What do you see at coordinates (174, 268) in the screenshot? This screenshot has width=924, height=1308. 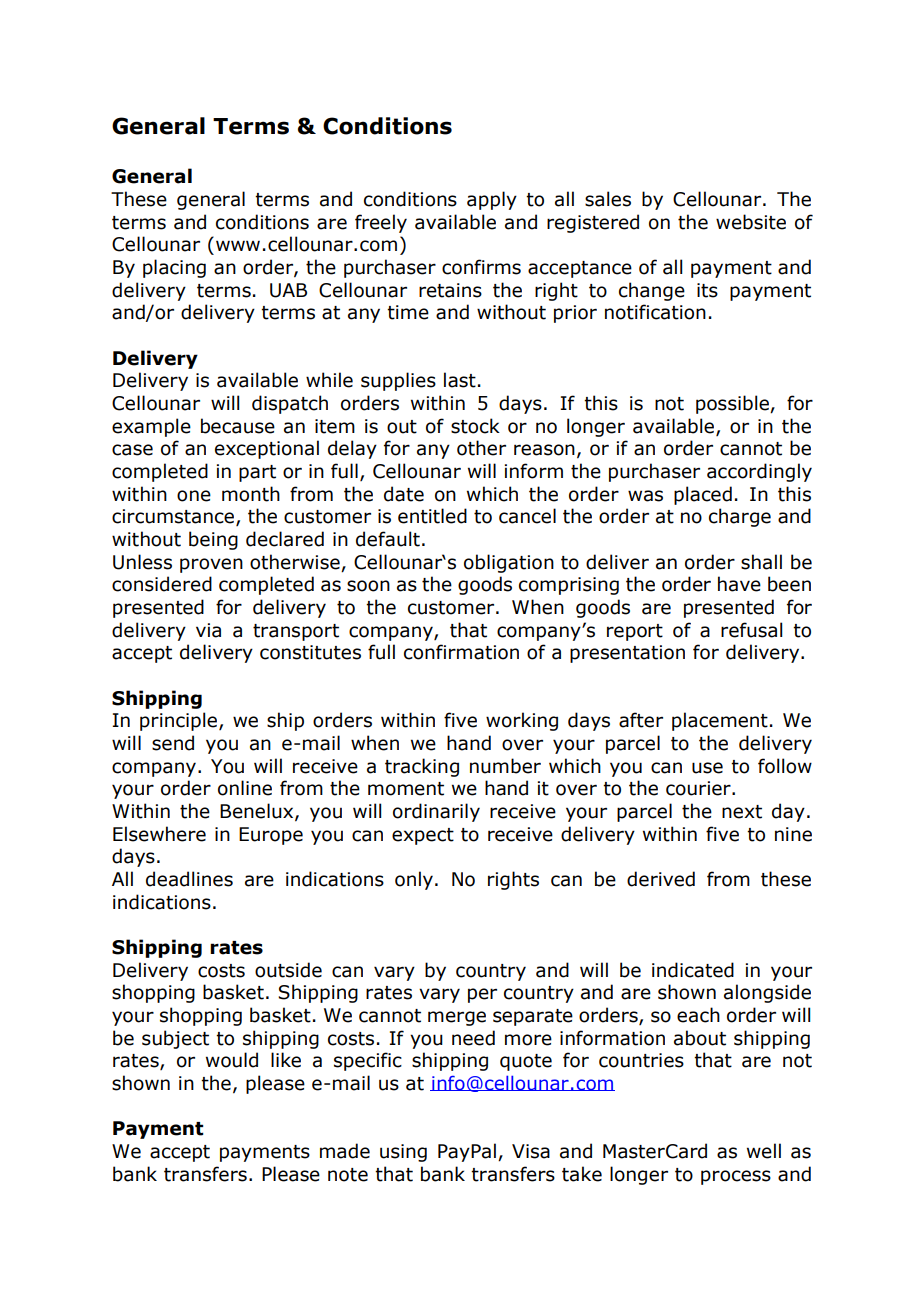 I see `placing` at bounding box center [174, 268].
